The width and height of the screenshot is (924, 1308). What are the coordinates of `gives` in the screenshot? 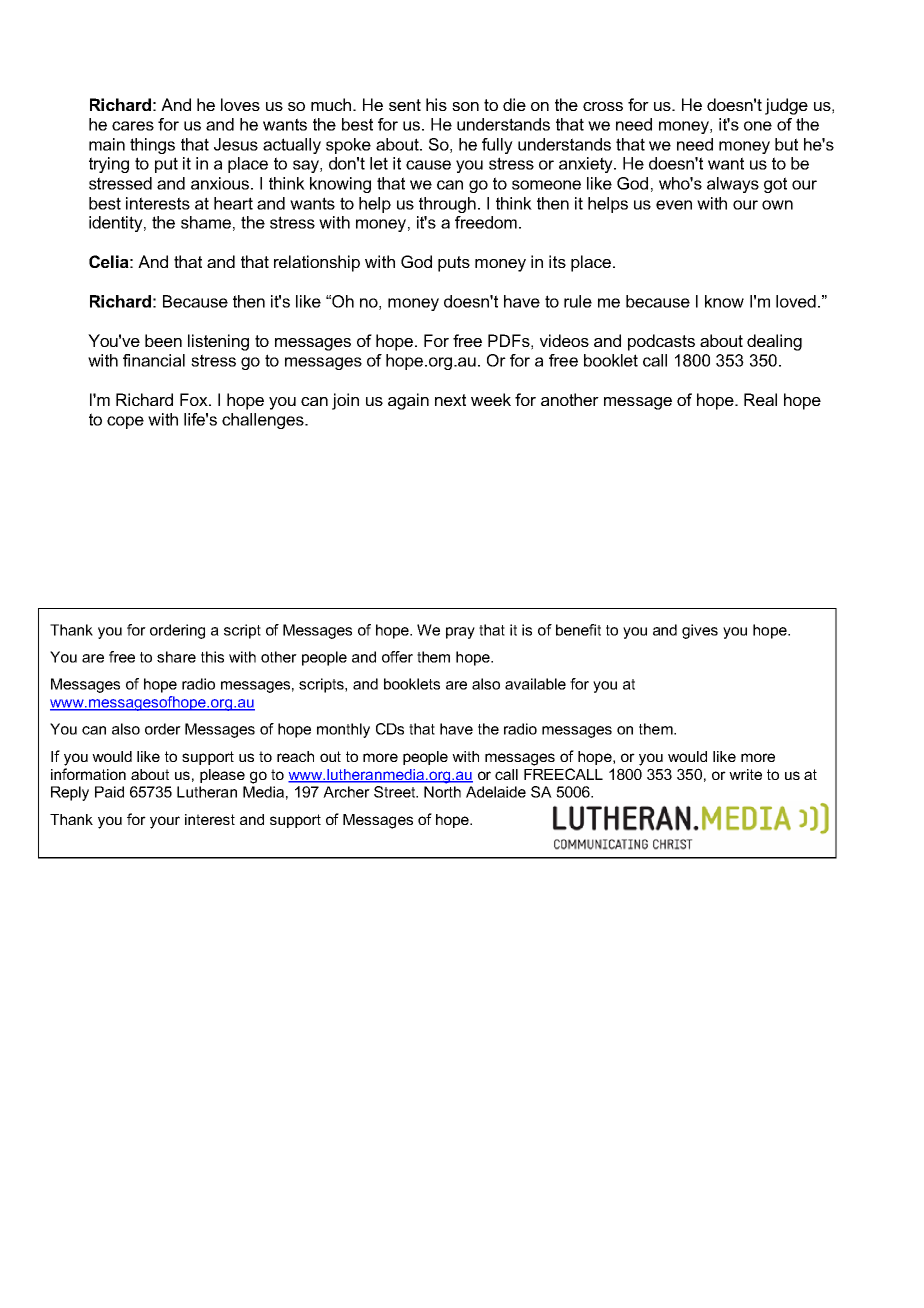 It's located at (700, 631).
